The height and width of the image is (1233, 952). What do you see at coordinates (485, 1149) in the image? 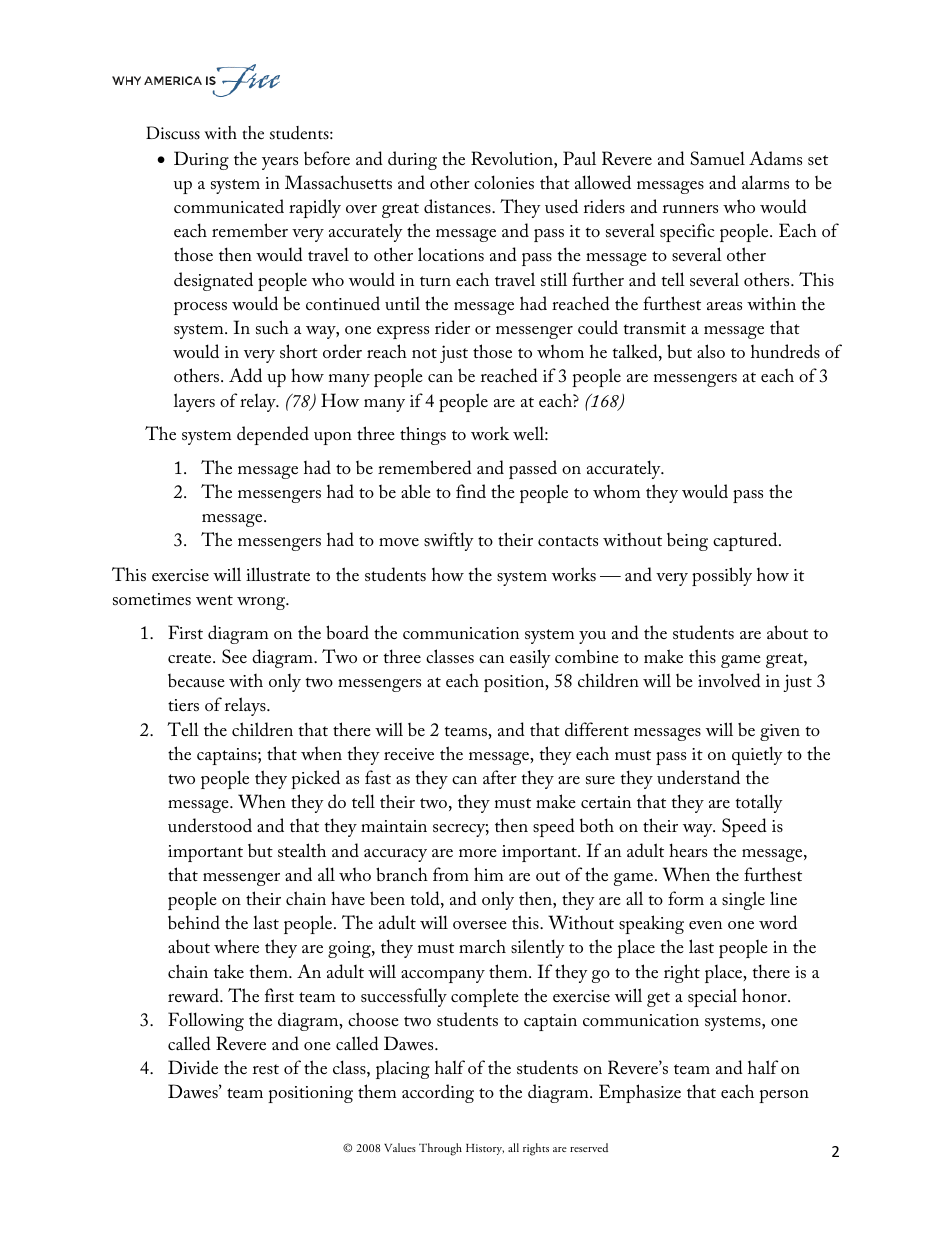
I see `History` at bounding box center [485, 1149].
